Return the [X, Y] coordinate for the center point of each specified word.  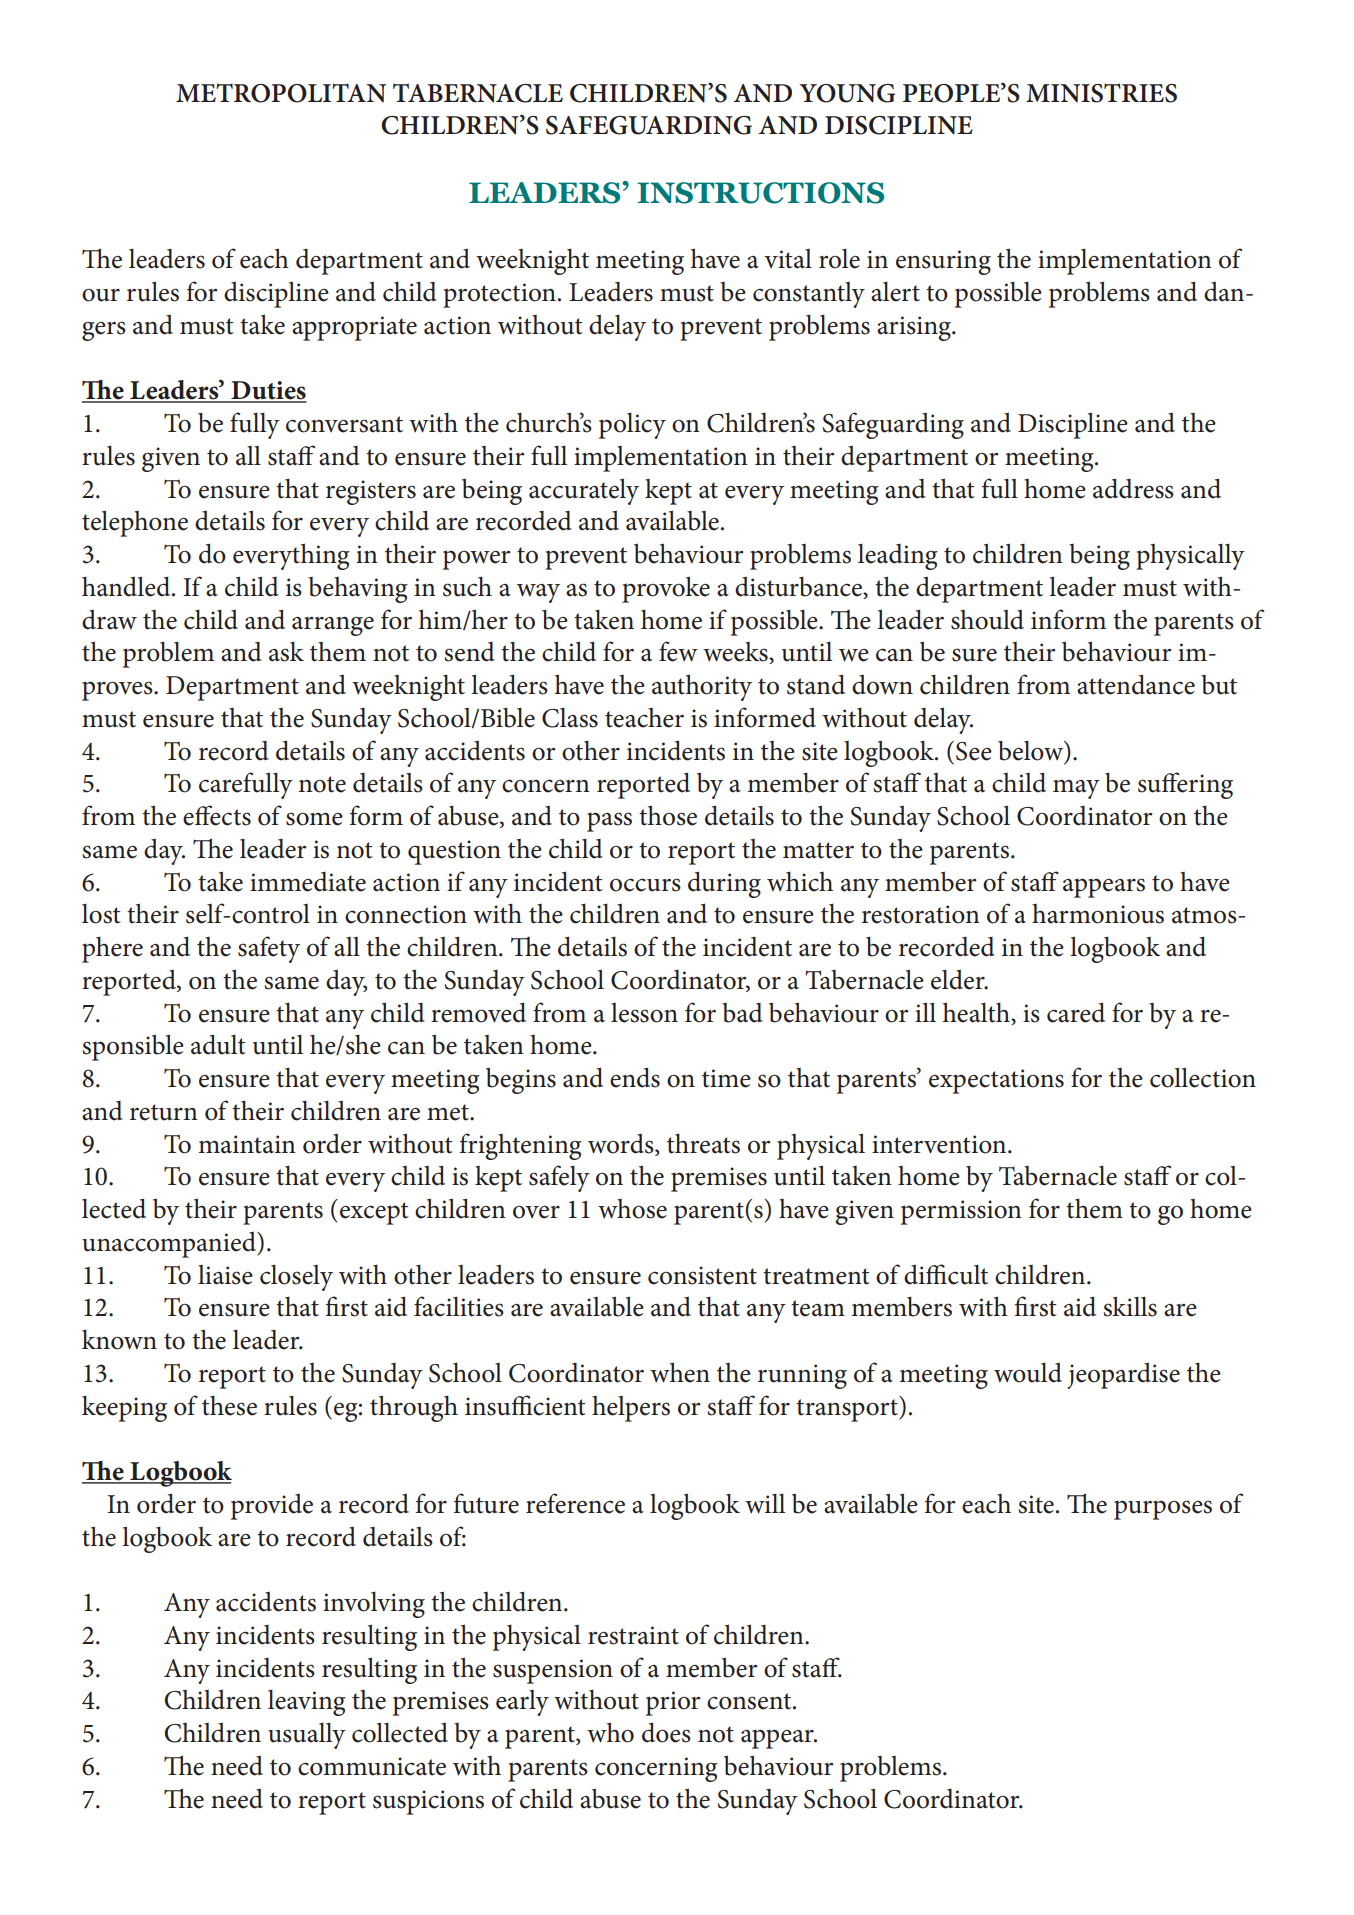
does [666, 1732]
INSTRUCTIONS [760, 193]
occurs [645, 885]
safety [269, 949]
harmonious [1098, 914]
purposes [1163, 1510]
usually [307, 1735]
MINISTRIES [1101, 93]
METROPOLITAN [281, 93]
